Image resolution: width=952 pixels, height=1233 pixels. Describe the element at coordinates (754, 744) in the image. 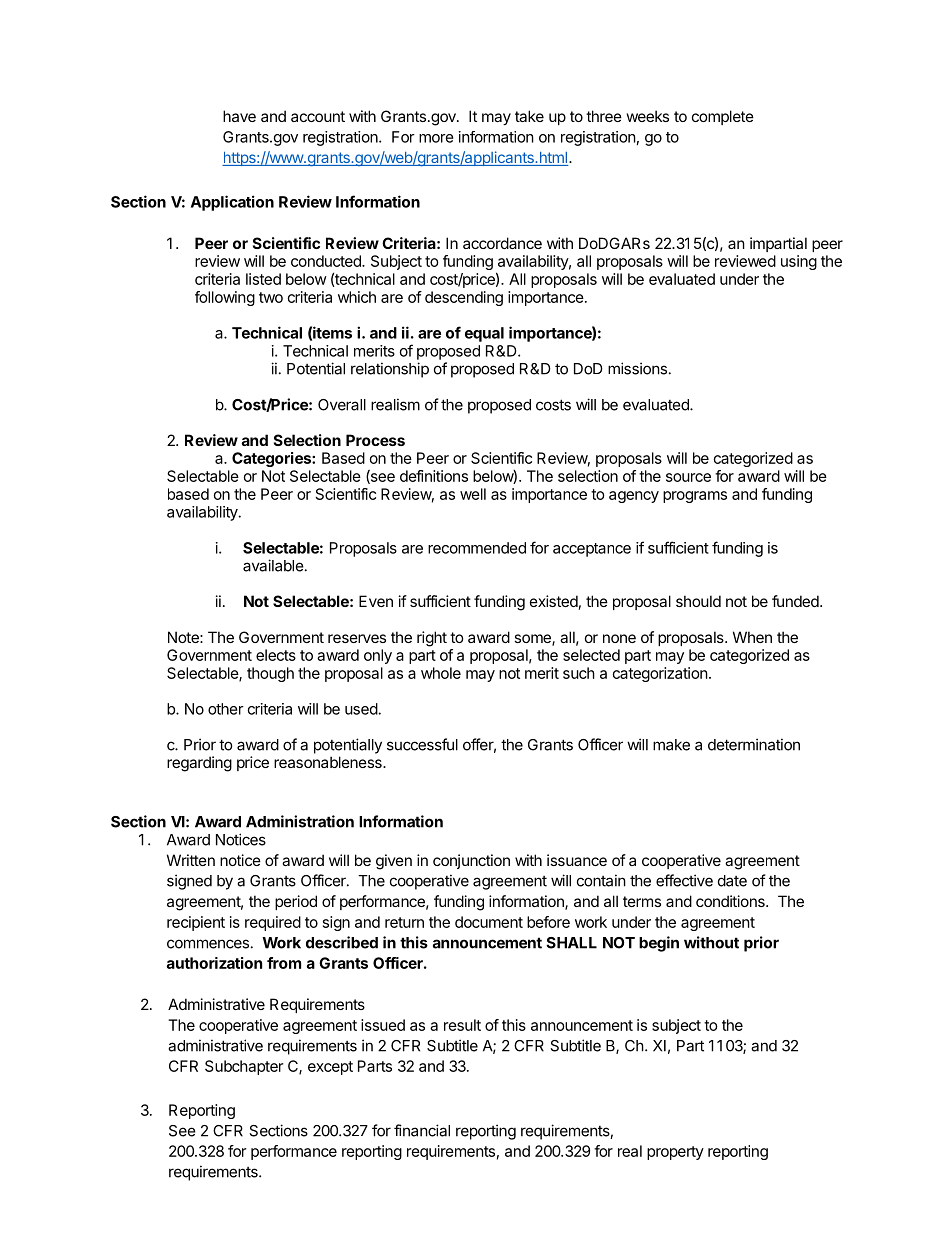

I see `determination` at that location.
